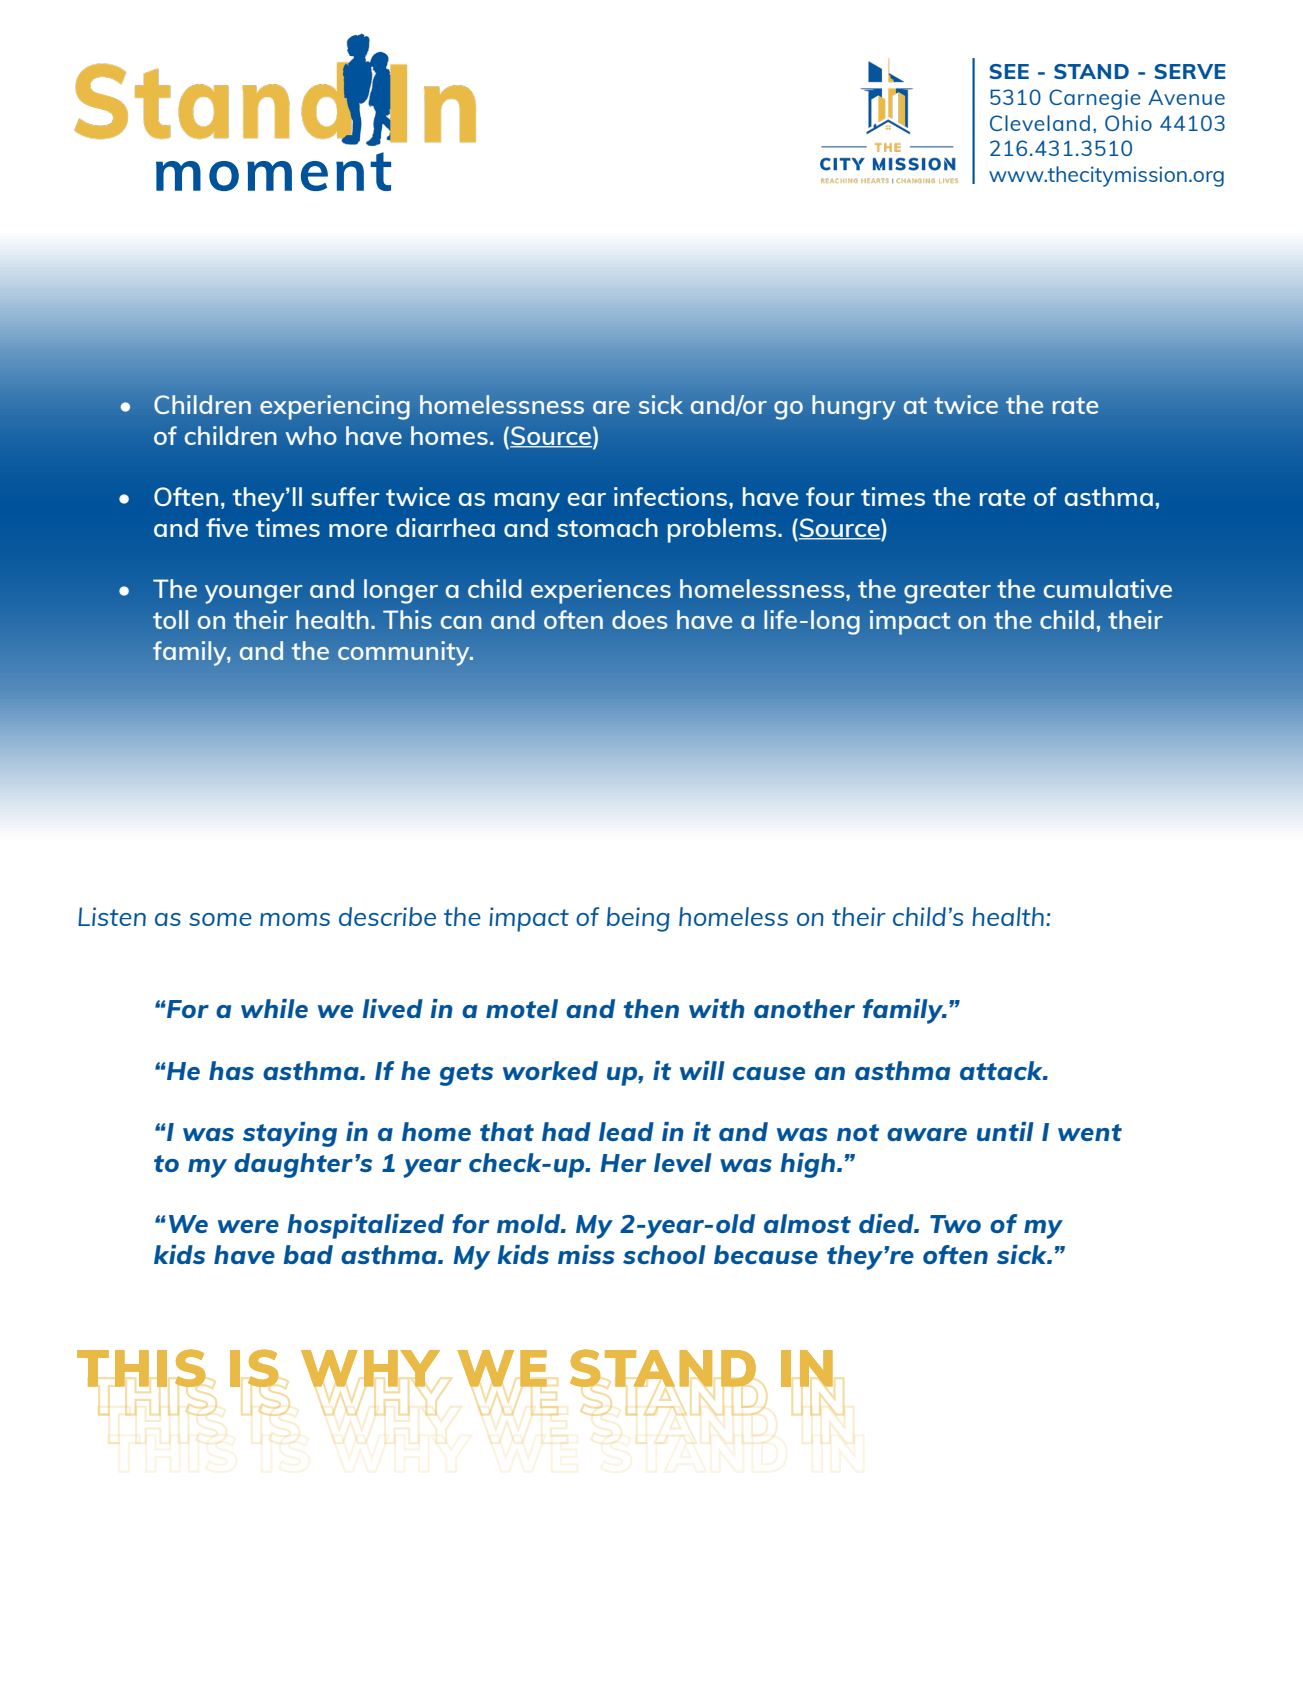 This screenshot has width=1303, height=1687. I want to click on SEE, so click(1009, 71).
